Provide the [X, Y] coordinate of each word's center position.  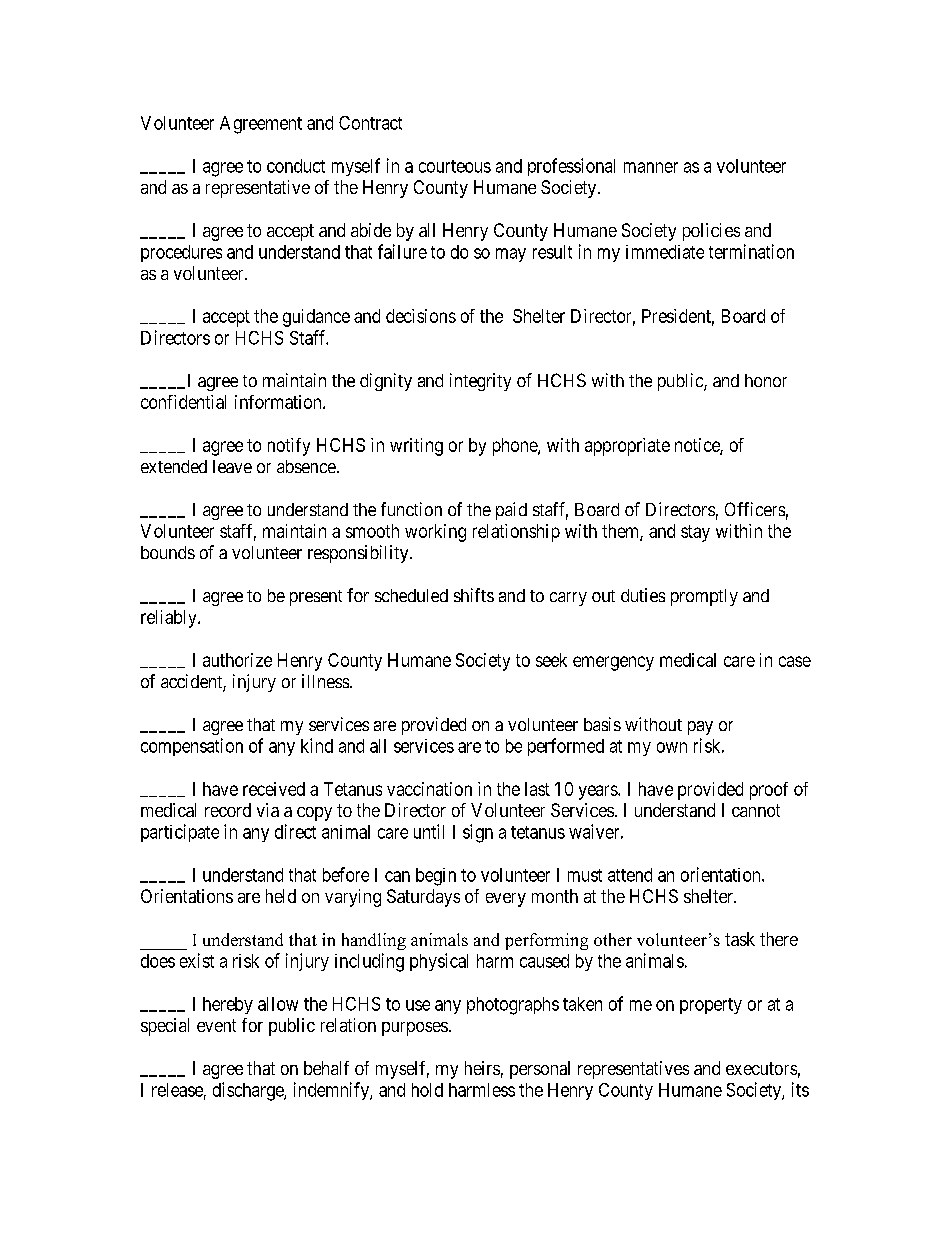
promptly [704, 597]
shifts [474, 595]
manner [651, 167]
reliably [170, 619]
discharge [249, 1091]
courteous [455, 166]
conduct [296, 166]
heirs [482, 1068]
